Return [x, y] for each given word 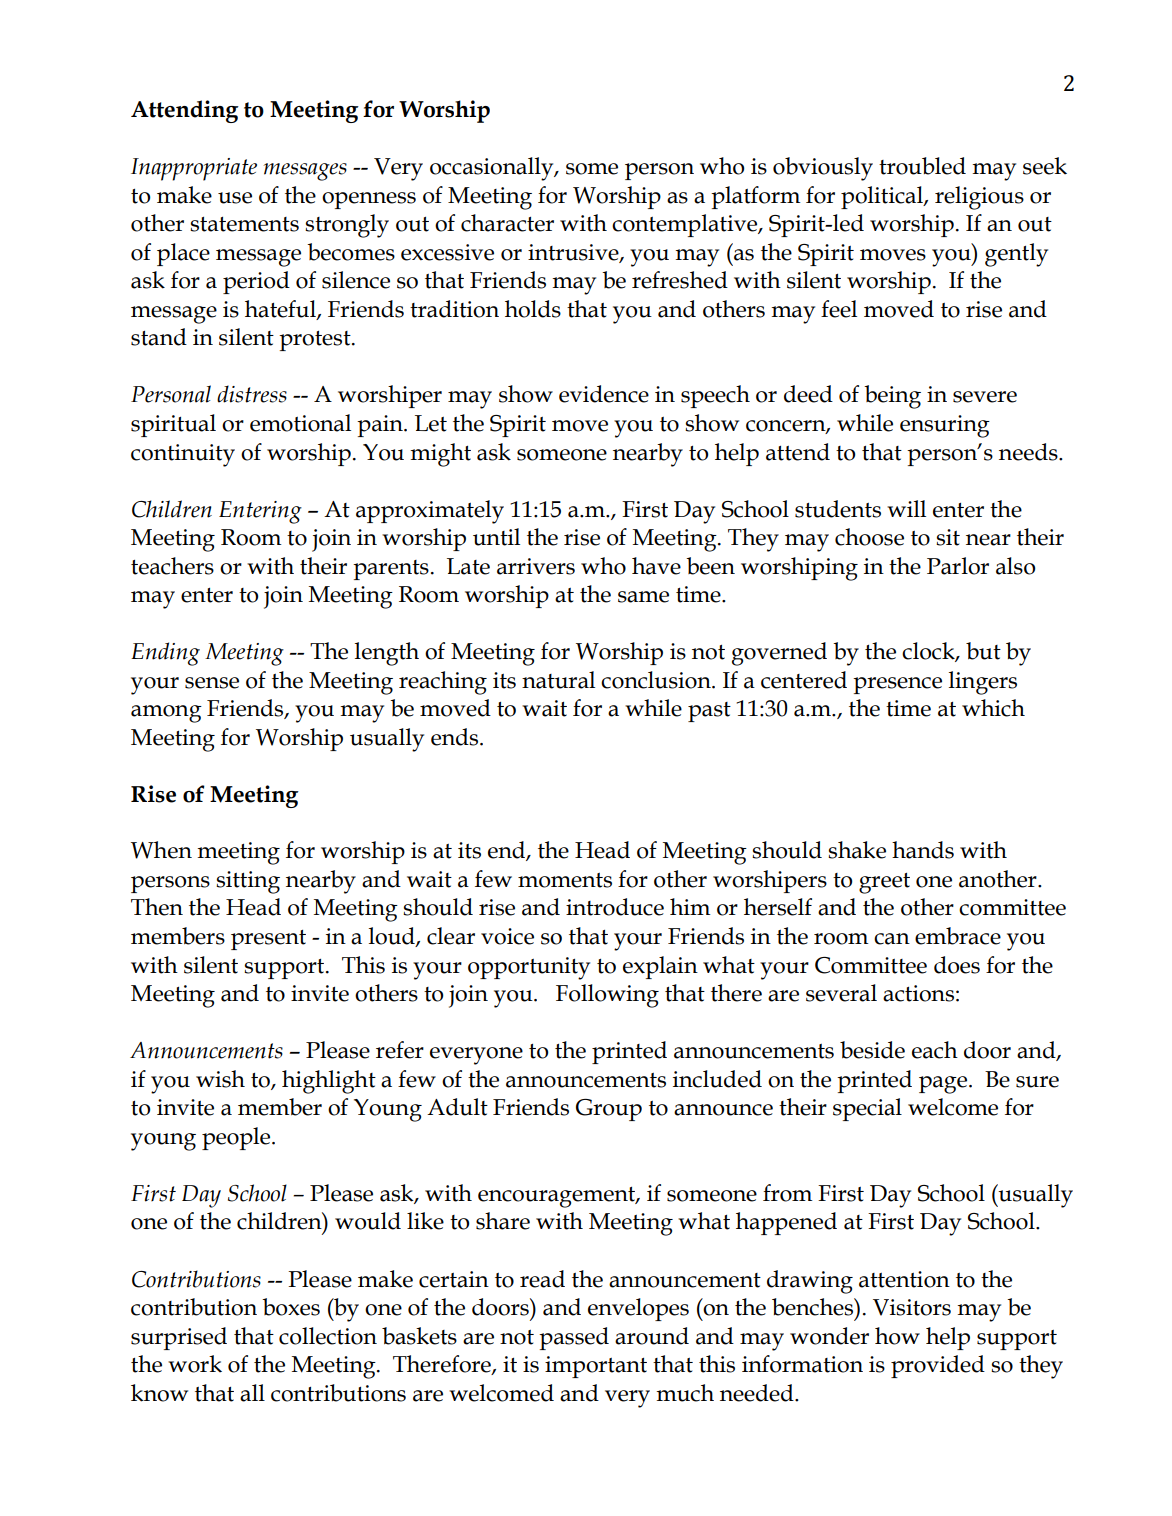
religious [979, 198]
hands [923, 850]
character [507, 223]
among [166, 714]
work [195, 1364]
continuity [183, 455]
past [709, 712]
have [656, 566]
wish [220, 1079]
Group [609, 1110]
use [235, 198]
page [944, 1085]
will [906, 508]
